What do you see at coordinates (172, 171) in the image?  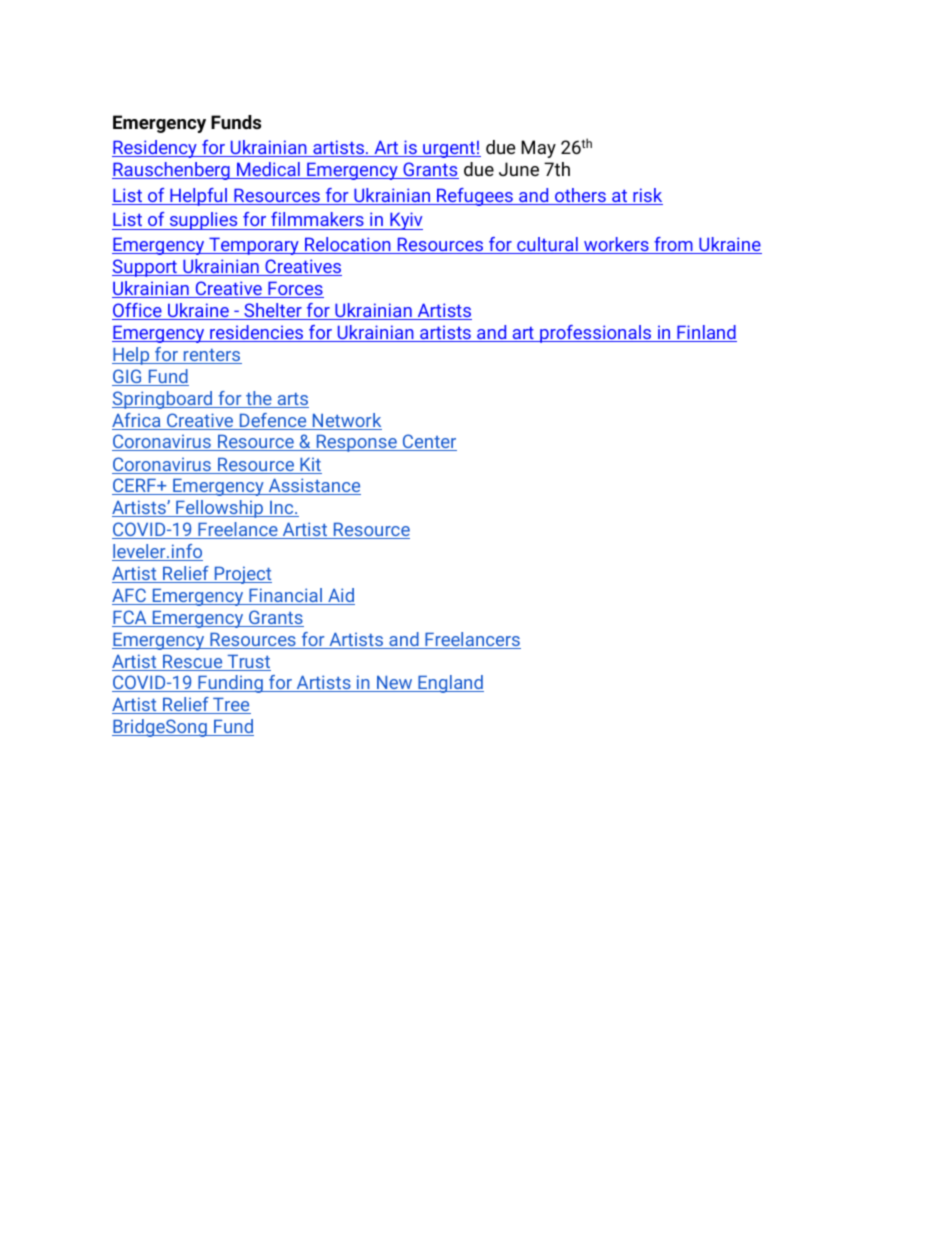 I see `Rauschenberg` at bounding box center [172, 171].
